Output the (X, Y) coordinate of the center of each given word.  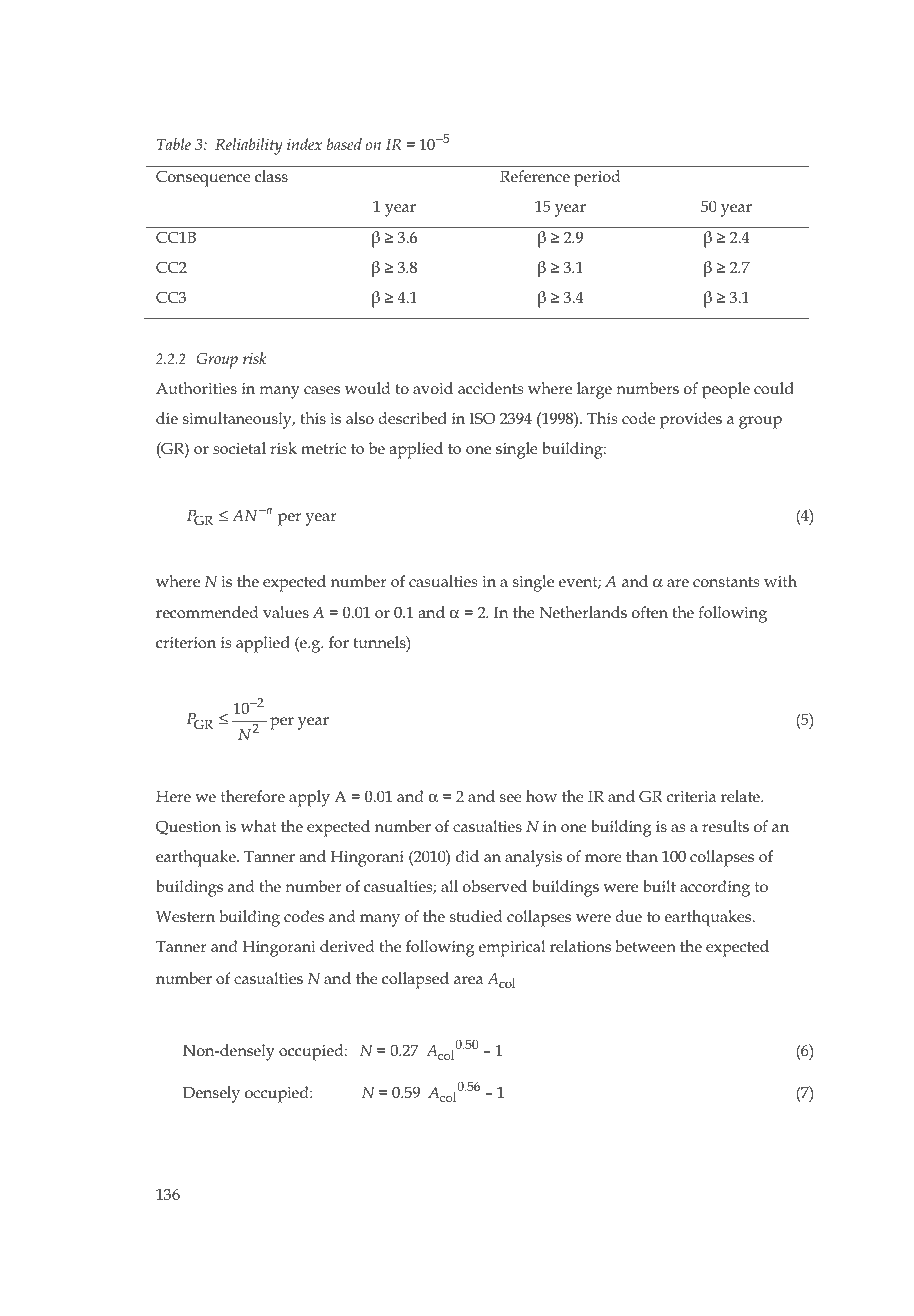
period (597, 178)
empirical (512, 948)
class (271, 176)
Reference (535, 176)
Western (185, 916)
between (646, 946)
